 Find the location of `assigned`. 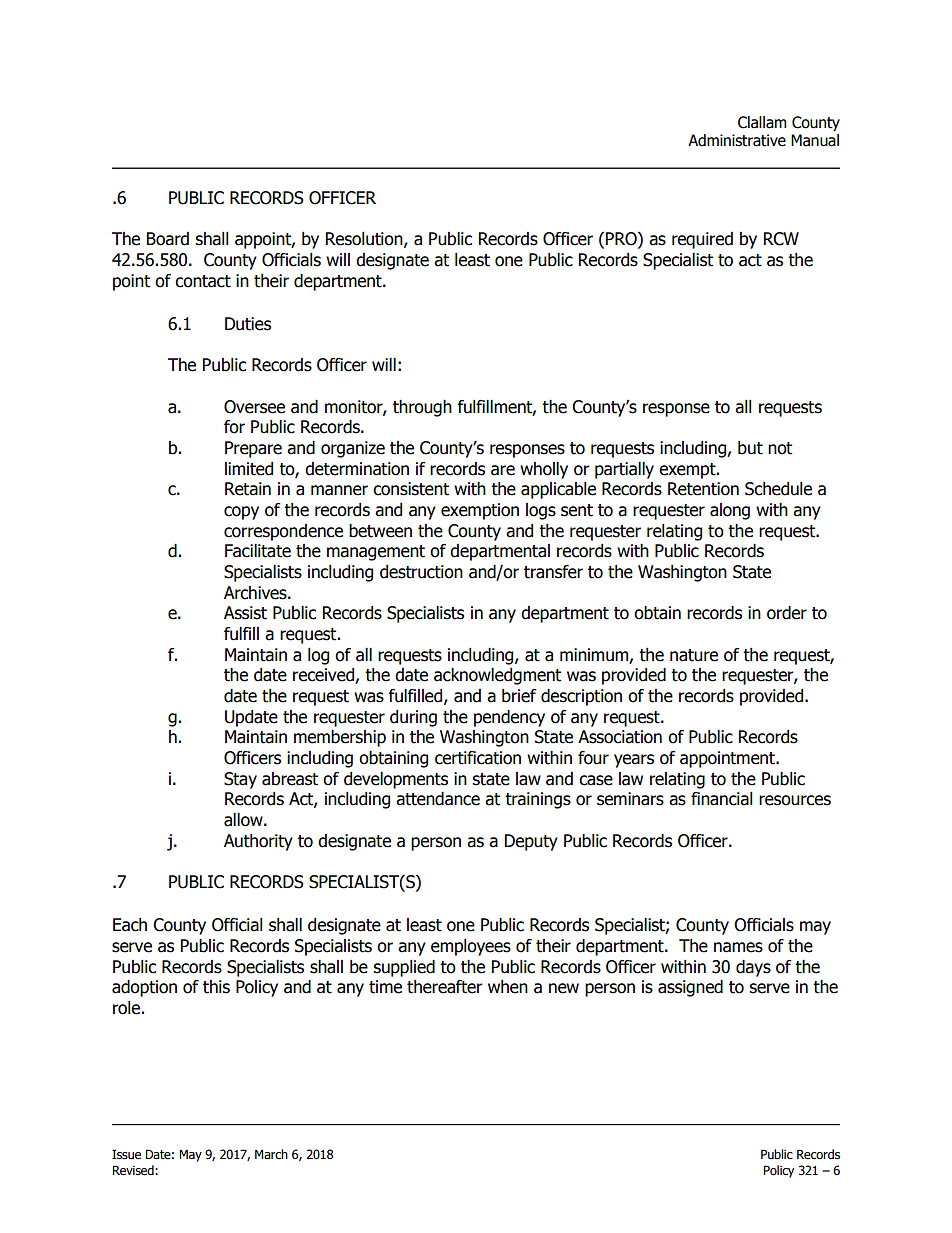

assigned is located at coordinates (690, 988).
